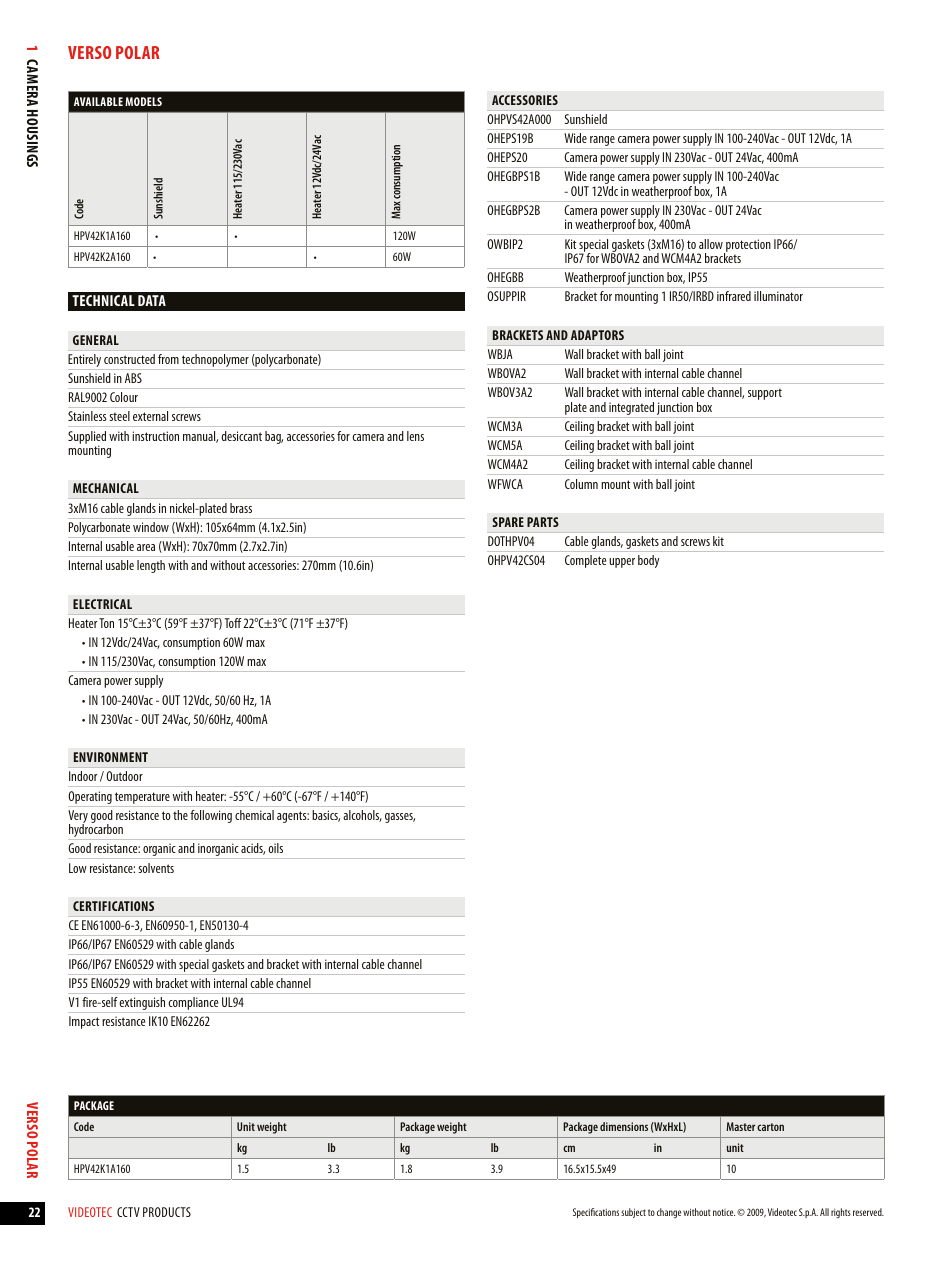 The width and height of the page is (952, 1270). What do you see at coordinates (124, 776) in the page?
I see `Outdoor` at bounding box center [124, 776].
